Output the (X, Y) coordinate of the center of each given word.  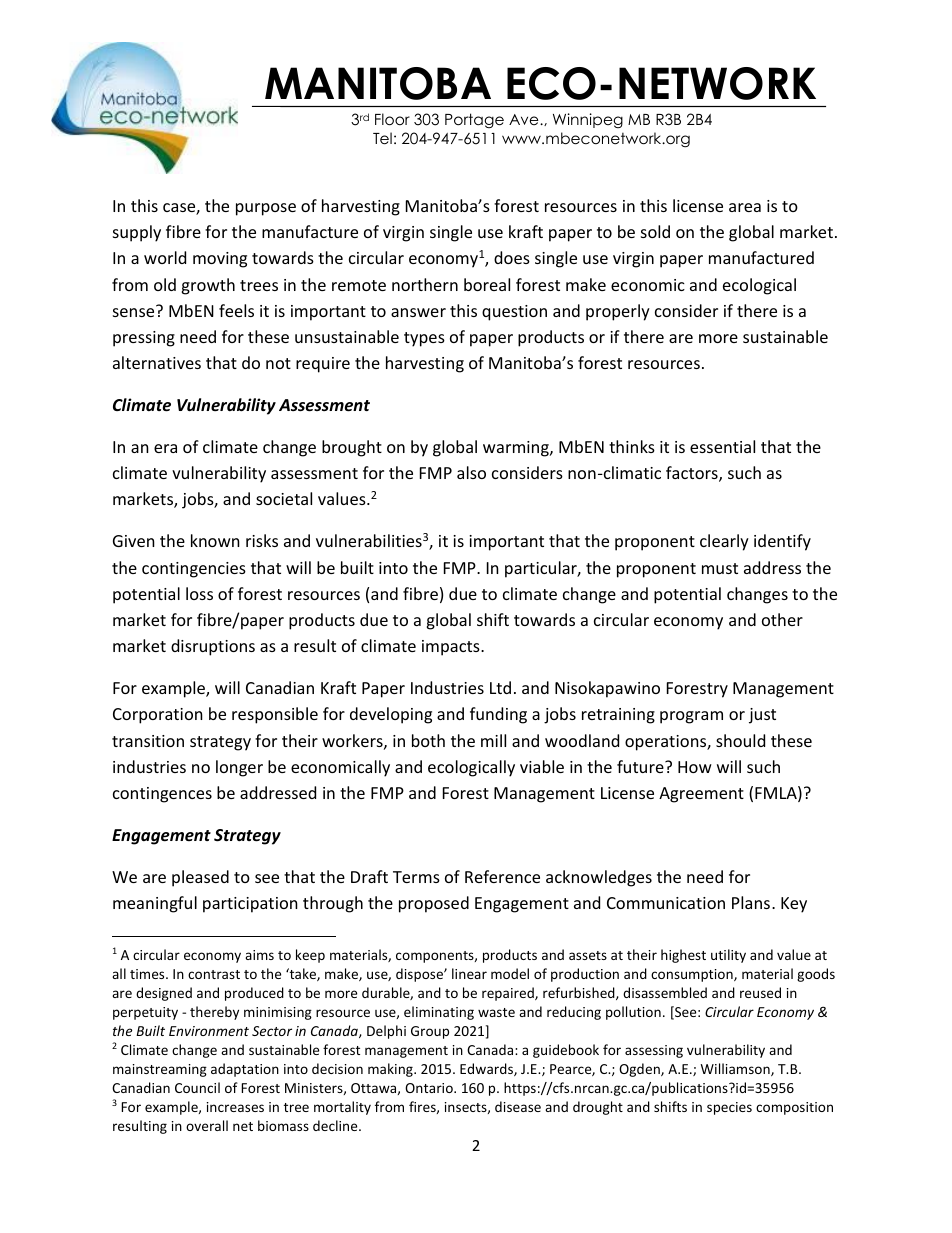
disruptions (213, 647)
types (424, 339)
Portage (474, 120)
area (745, 207)
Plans (752, 902)
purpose (266, 209)
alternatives (157, 362)
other (782, 619)
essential (722, 446)
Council (197, 1087)
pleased (200, 878)
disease (518, 1106)
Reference (502, 876)
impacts (452, 648)
